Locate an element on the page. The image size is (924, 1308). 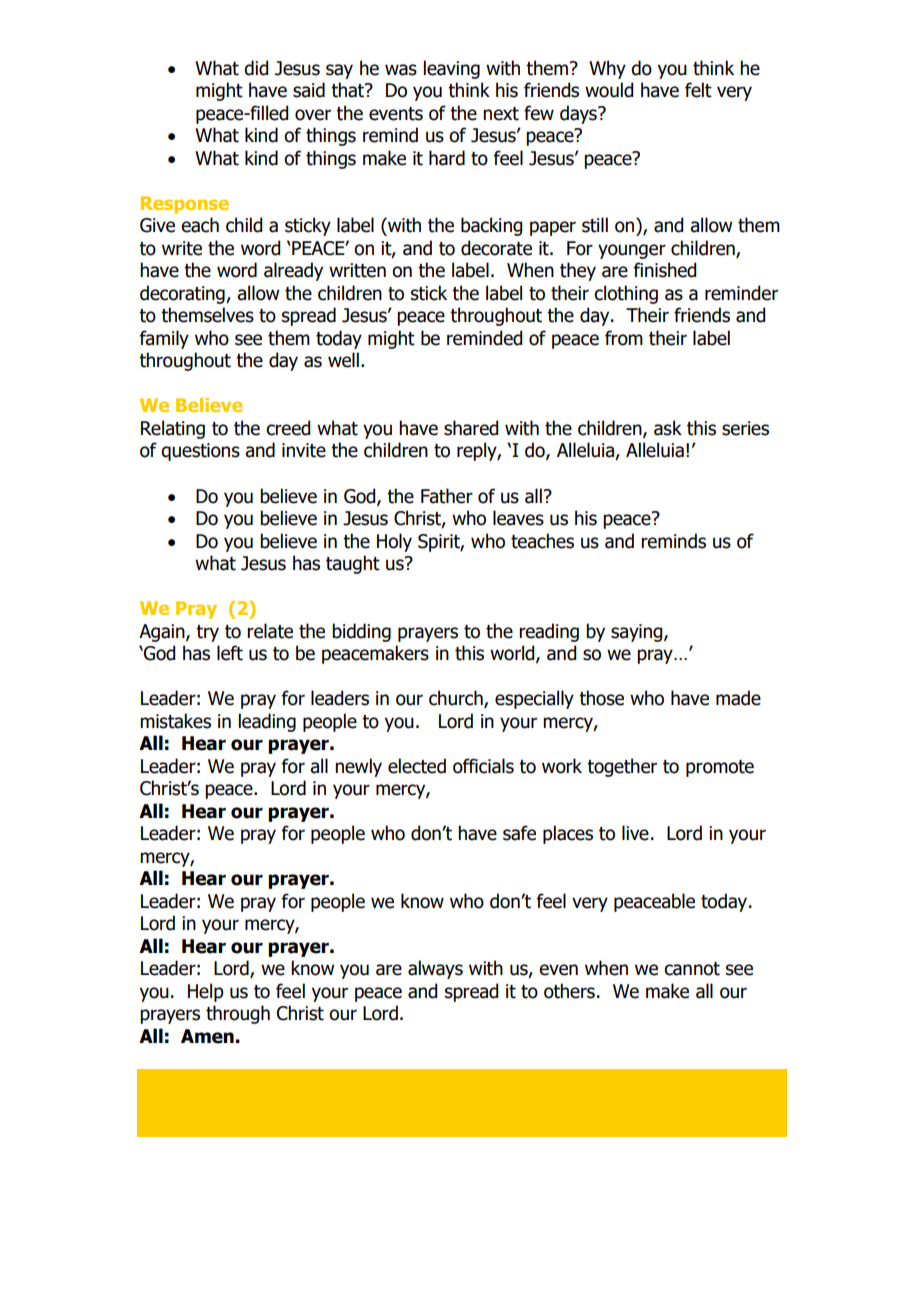
leading is located at coordinates (267, 722).
